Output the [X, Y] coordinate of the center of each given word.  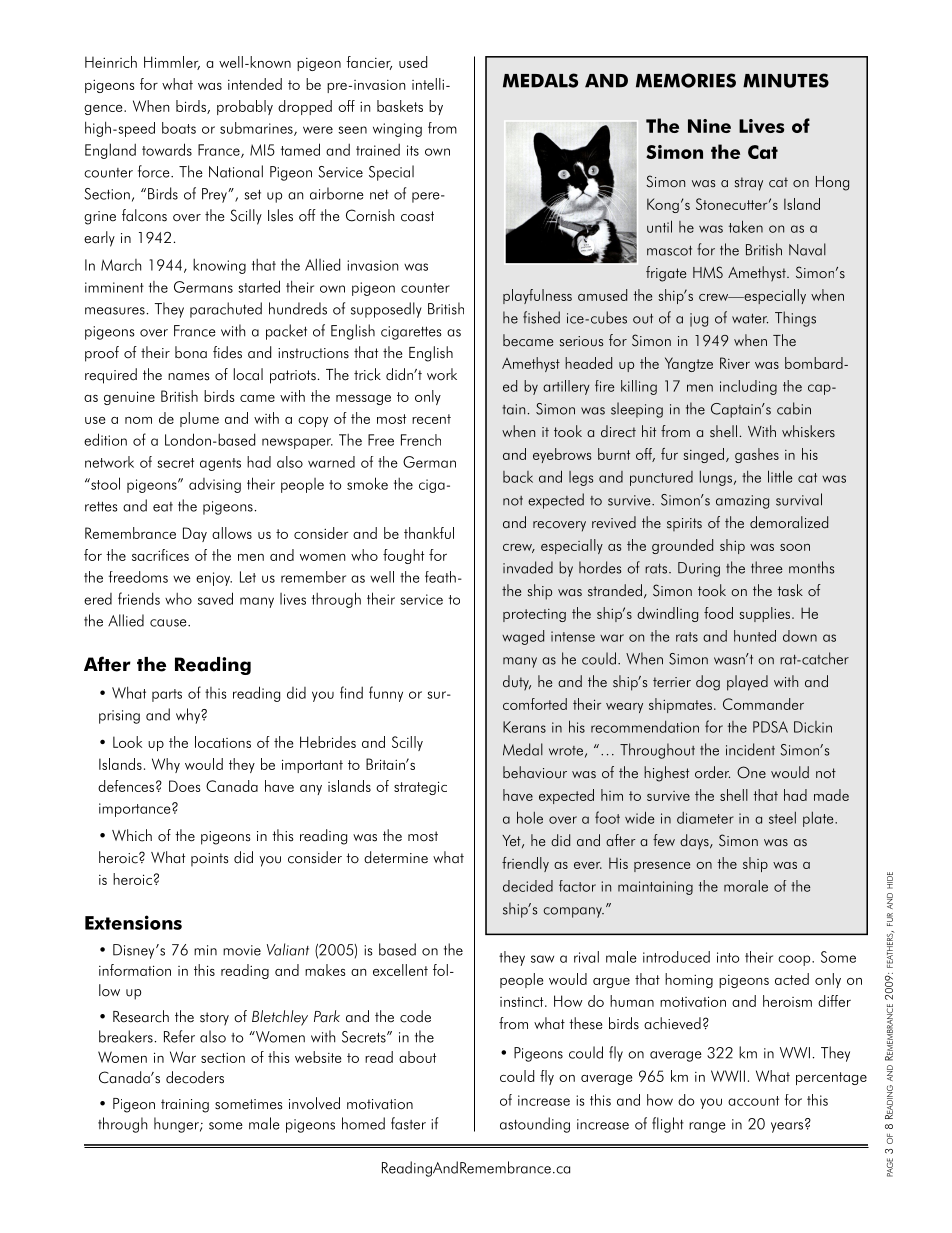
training [185, 1106]
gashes [757, 455]
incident [750, 749]
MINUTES [786, 80]
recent [431, 419]
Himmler [172, 63]
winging [397, 130]
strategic [420, 788]
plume [199, 419]
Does [184, 786]
